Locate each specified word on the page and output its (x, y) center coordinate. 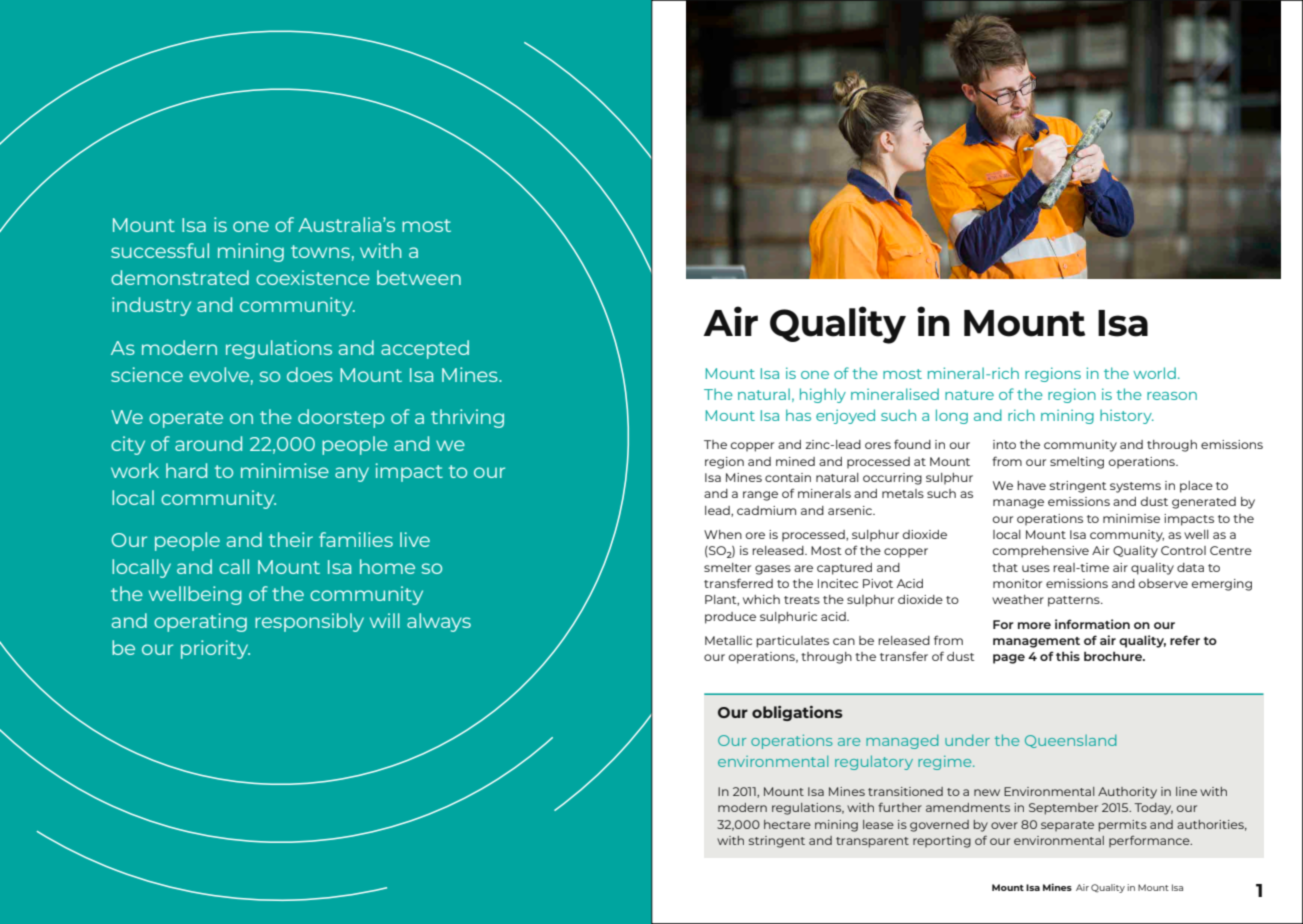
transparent (872, 842)
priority (215, 649)
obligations (797, 713)
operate (186, 419)
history (1127, 416)
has (798, 415)
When (723, 534)
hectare (787, 824)
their (291, 539)
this (1068, 656)
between (419, 277)
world (1154, 373)
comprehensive (1041, 552)
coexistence (313, 277)
